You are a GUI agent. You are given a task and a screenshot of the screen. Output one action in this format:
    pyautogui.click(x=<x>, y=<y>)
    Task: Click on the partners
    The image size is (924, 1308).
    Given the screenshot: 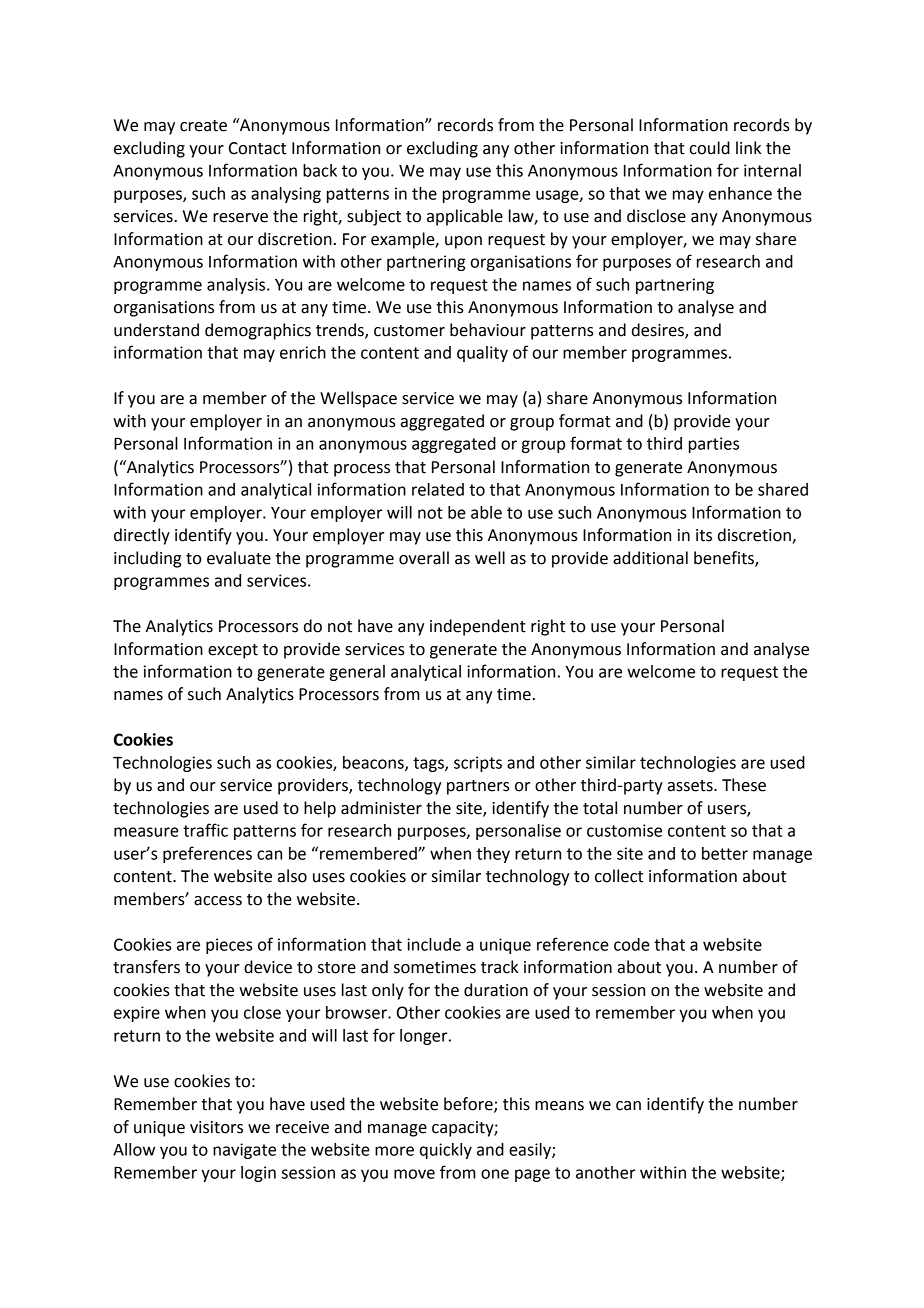 What is the action you would take?
    pyautogui.click(x=478, y=787)
